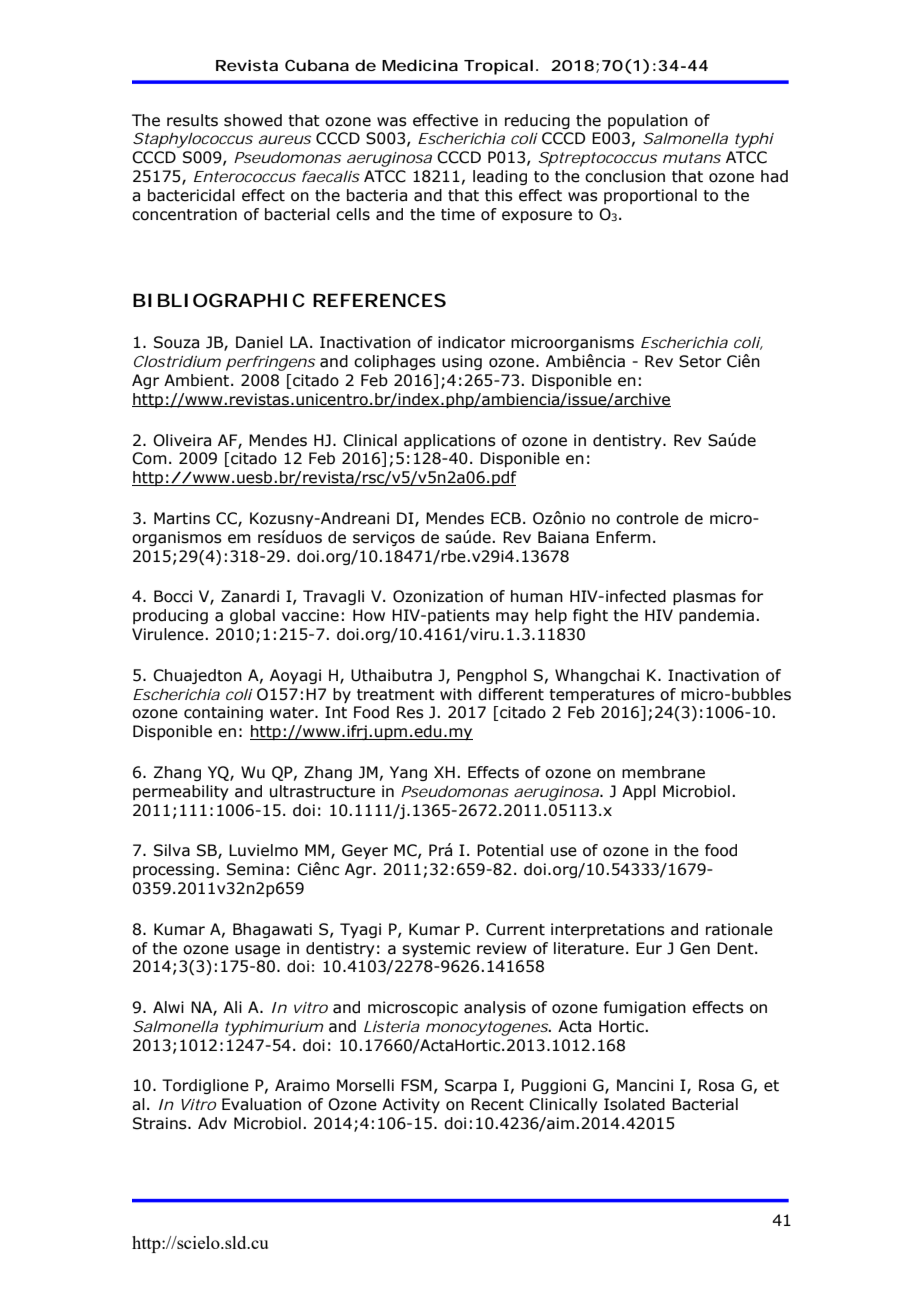  What do you see at coordinates (648, 121) in the screenshot?
I see `population` at bounding box center [648, 121].
